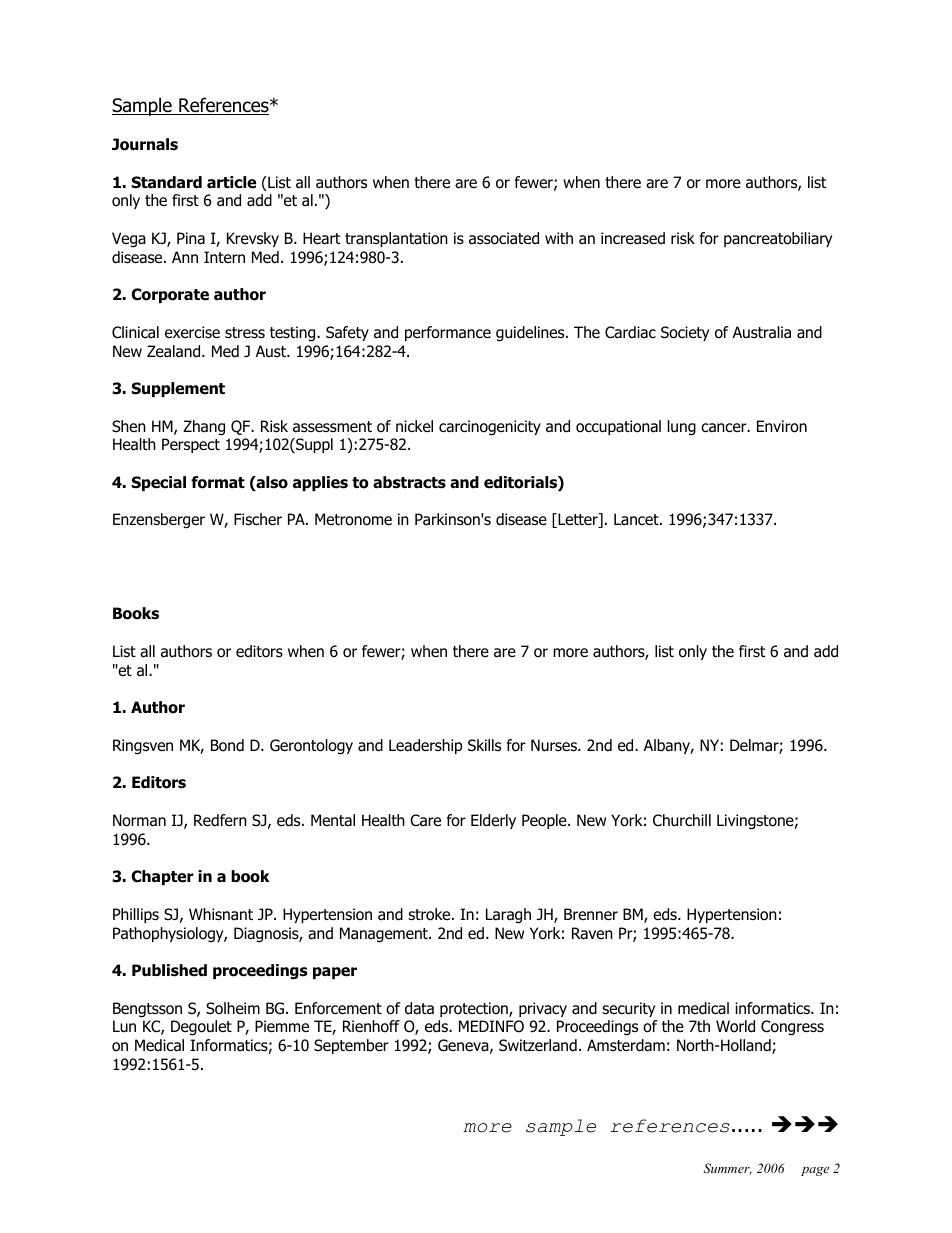 This screenshot has height=1233, width=952. What do you see at coordinates (493, 821) in the screenshot?
I see `Elderly` at bounding box center [493, 821].
